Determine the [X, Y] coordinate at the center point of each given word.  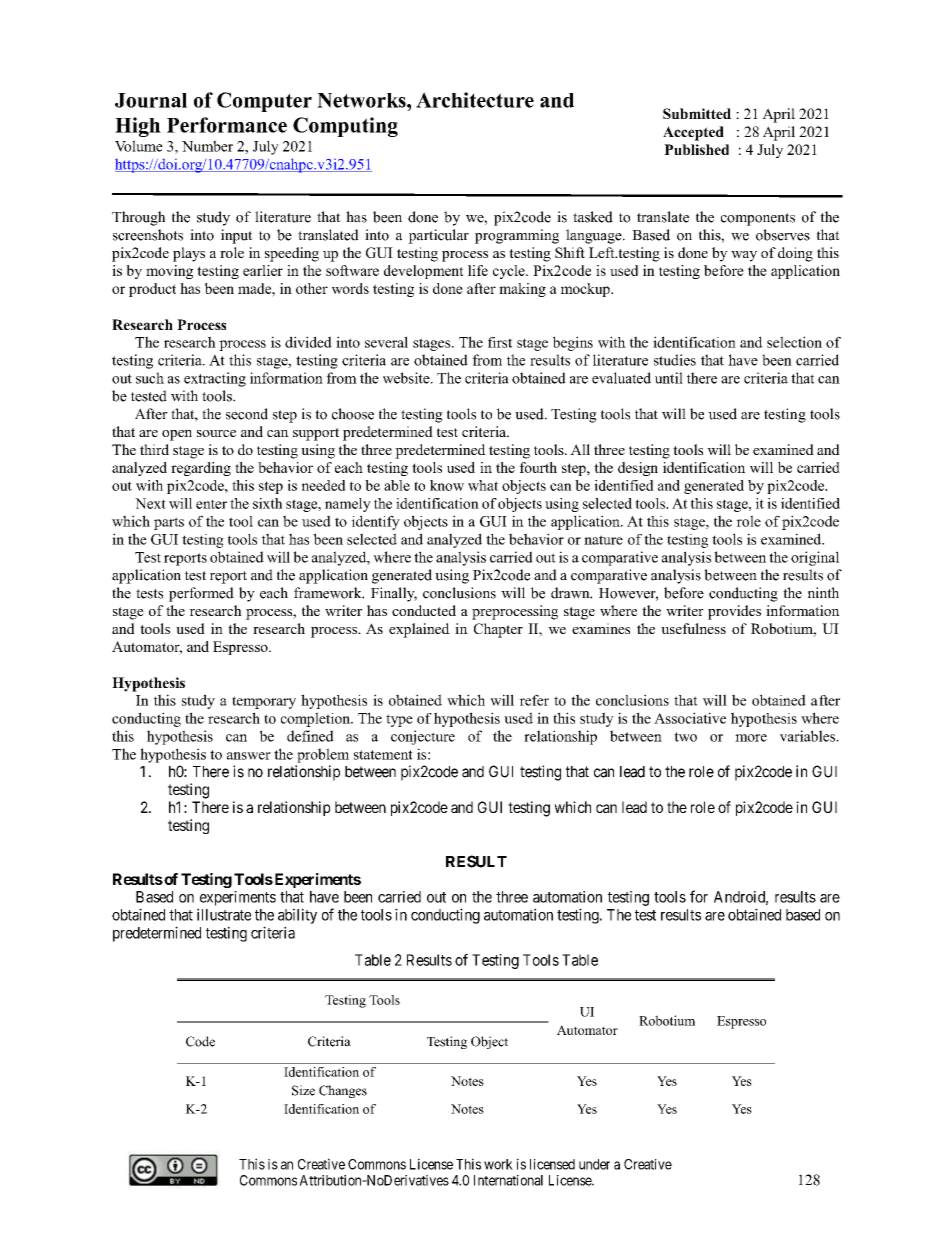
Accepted [693, 133]
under [594, 1164]
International [508, 1180]
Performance [227, 125]
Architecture [475, 100]
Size [303, 1090]
